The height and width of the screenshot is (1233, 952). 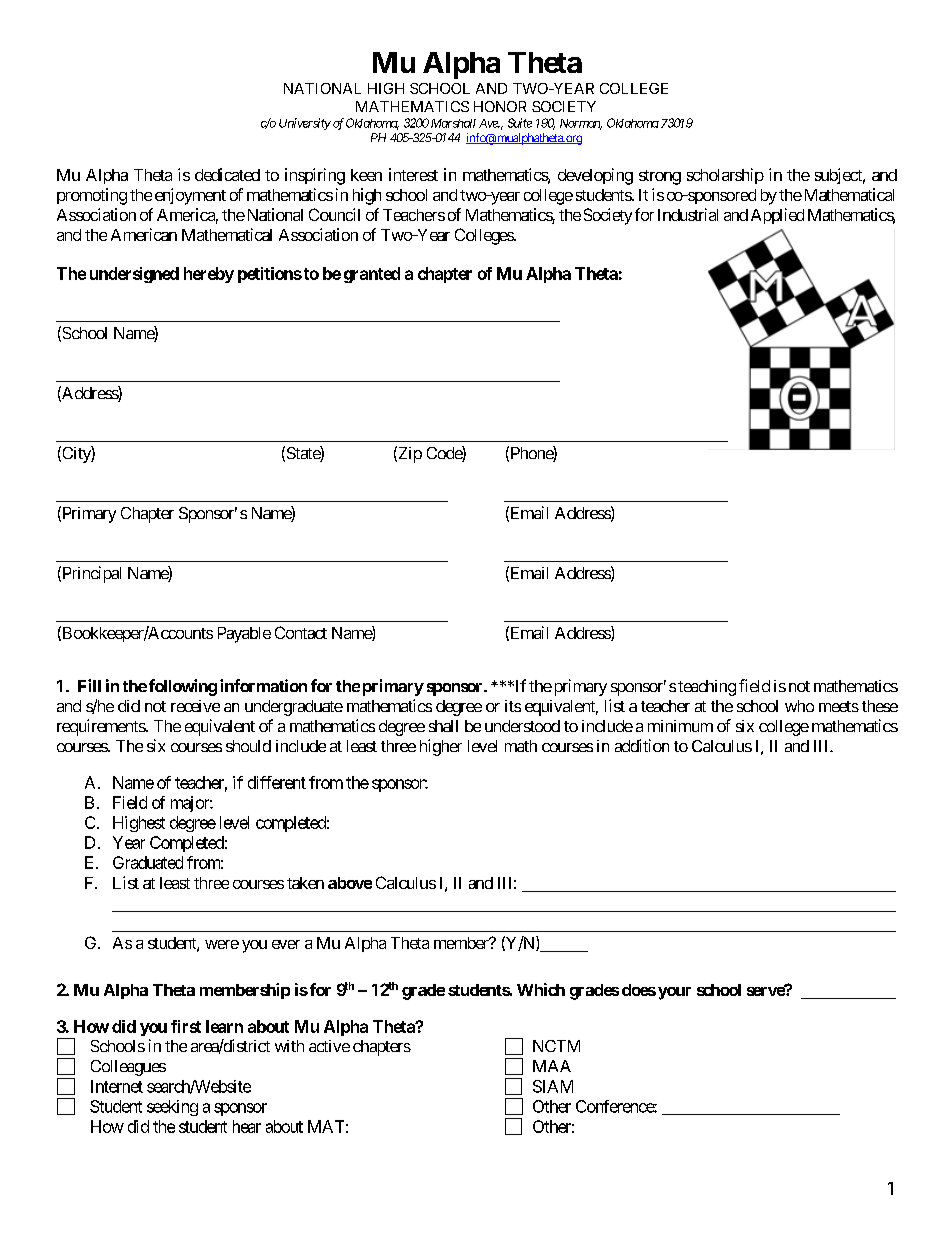 I want to click on hereby, so click(x=209, y=275).
